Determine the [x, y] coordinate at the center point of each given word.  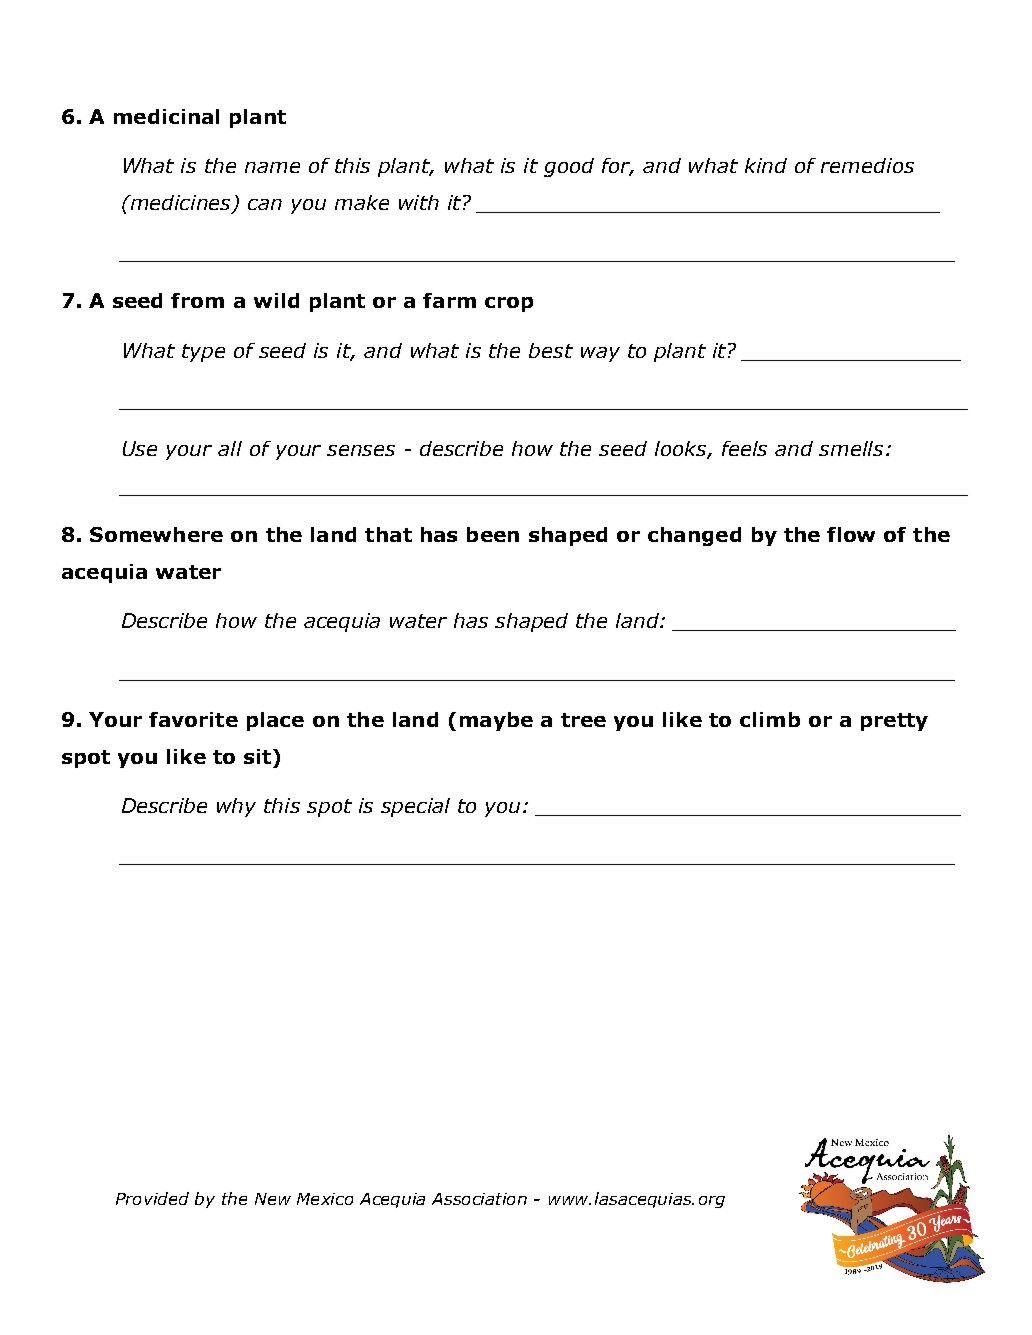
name [272, 167]
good [569, 167]
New [273, 1199]
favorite [193, 719]
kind [766, 165]
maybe [496, 721]
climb [770, 719]
